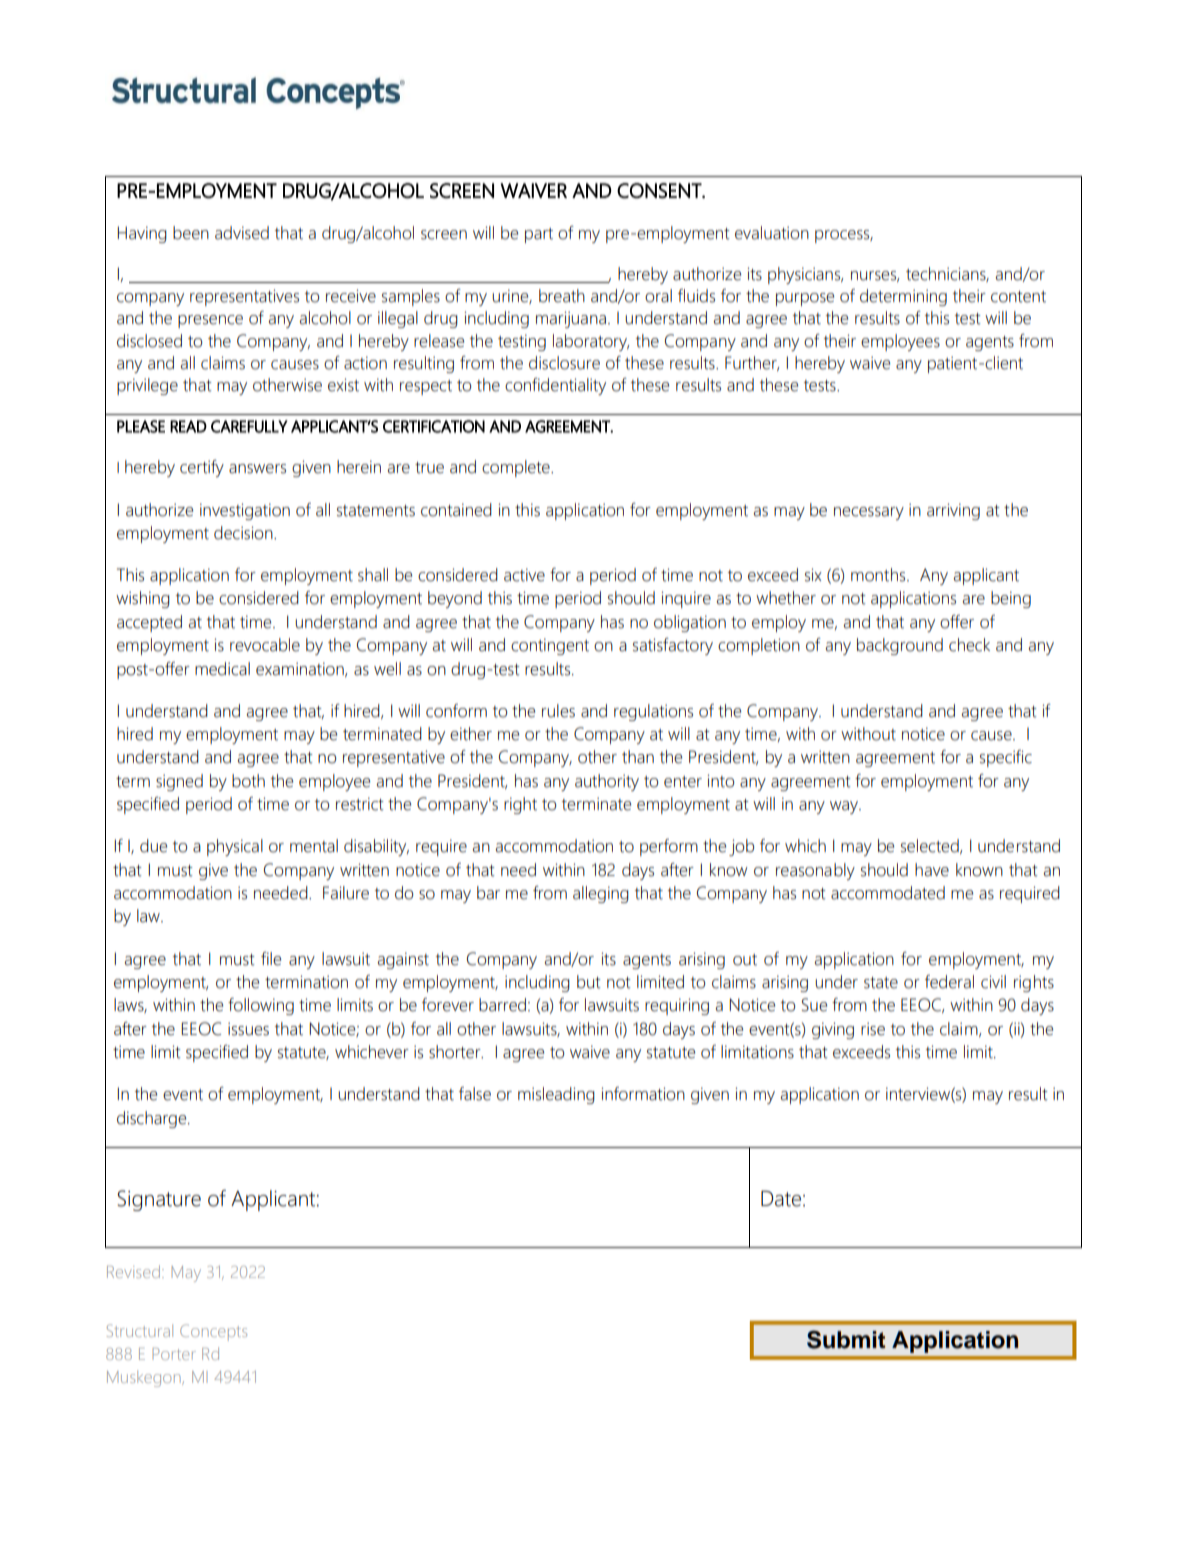  Describe the element at coordinates (643, 1094) in the screenshot. I see `information` at that location.
